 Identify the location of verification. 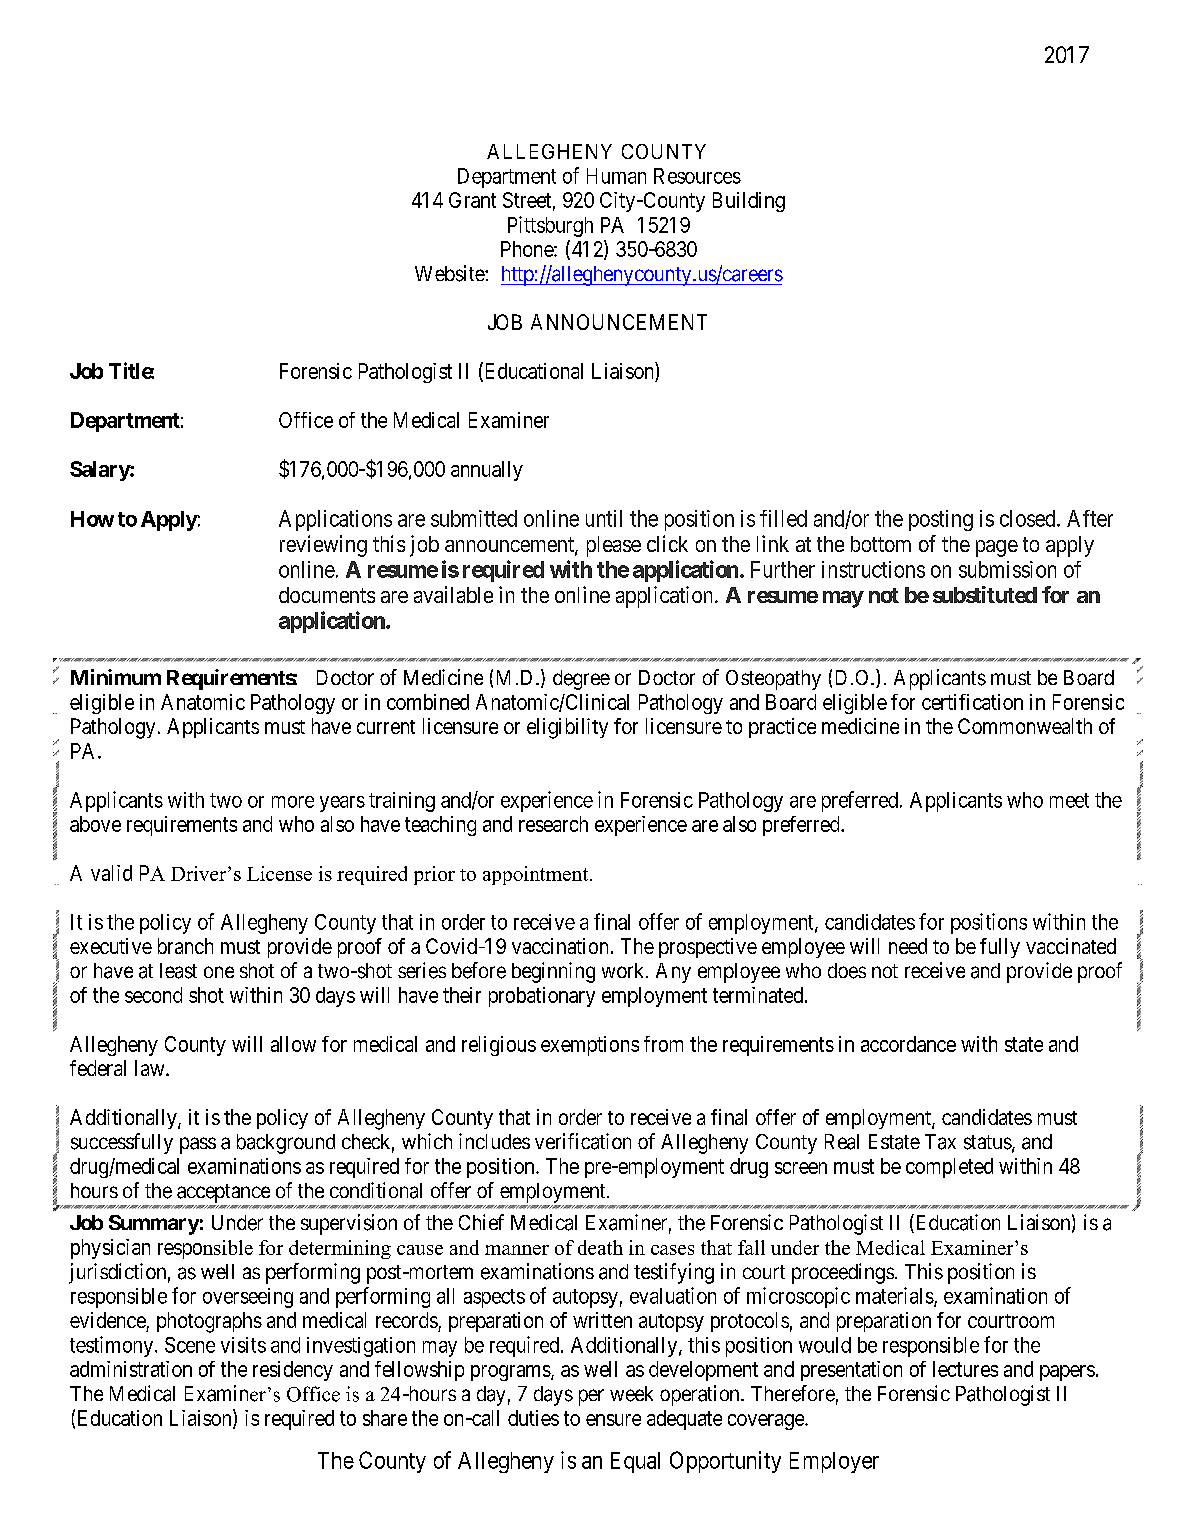
(583, 1141).
